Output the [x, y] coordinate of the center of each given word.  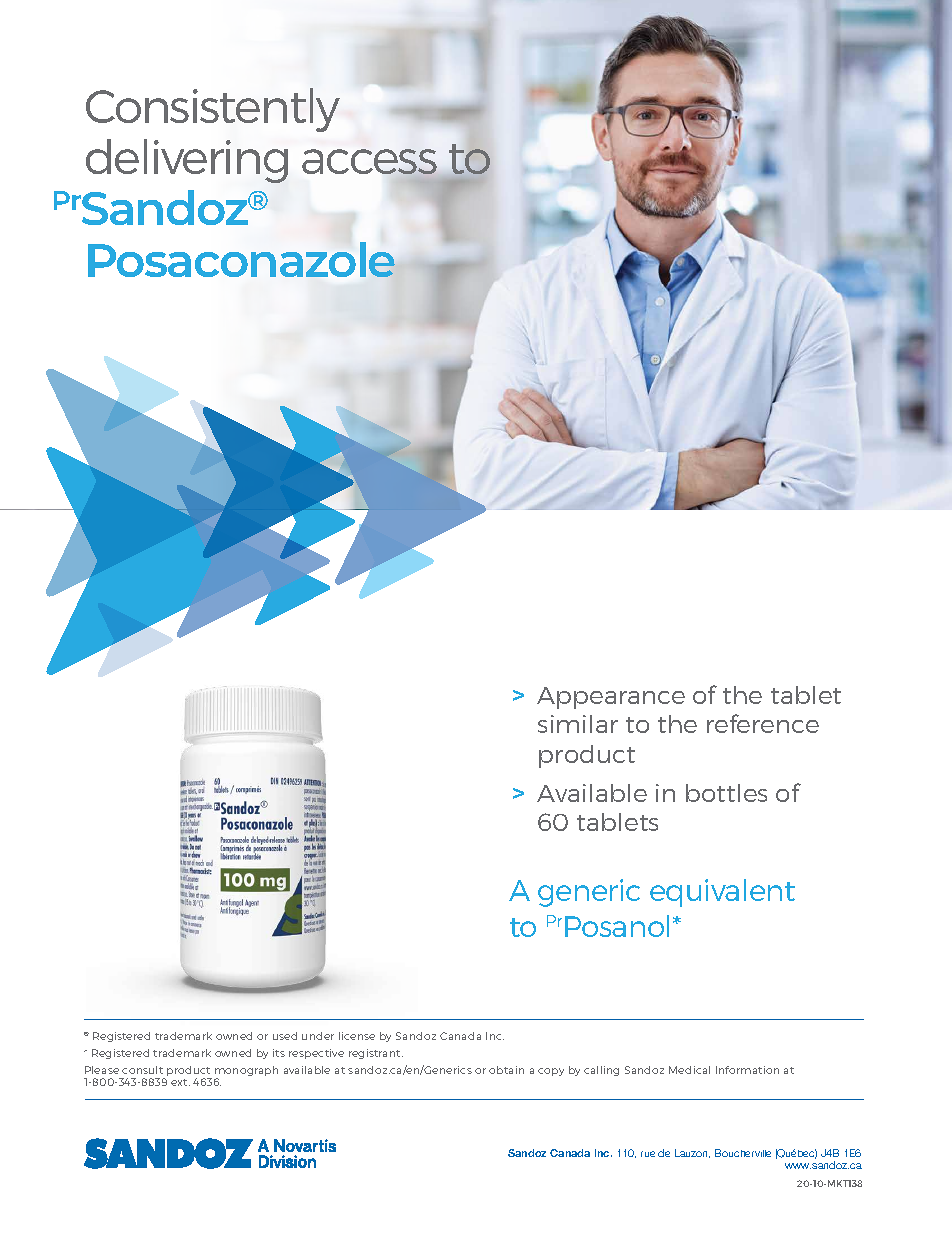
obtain [506, 1070]
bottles [726, 793]
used [285, 1036]
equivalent [722, 893]
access [370, 163]
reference [763, 723]
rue [648, 1154]
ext [180, 1082]
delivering [187, 161]
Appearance [611, 698]
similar [578, 724]
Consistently [213, 110]
